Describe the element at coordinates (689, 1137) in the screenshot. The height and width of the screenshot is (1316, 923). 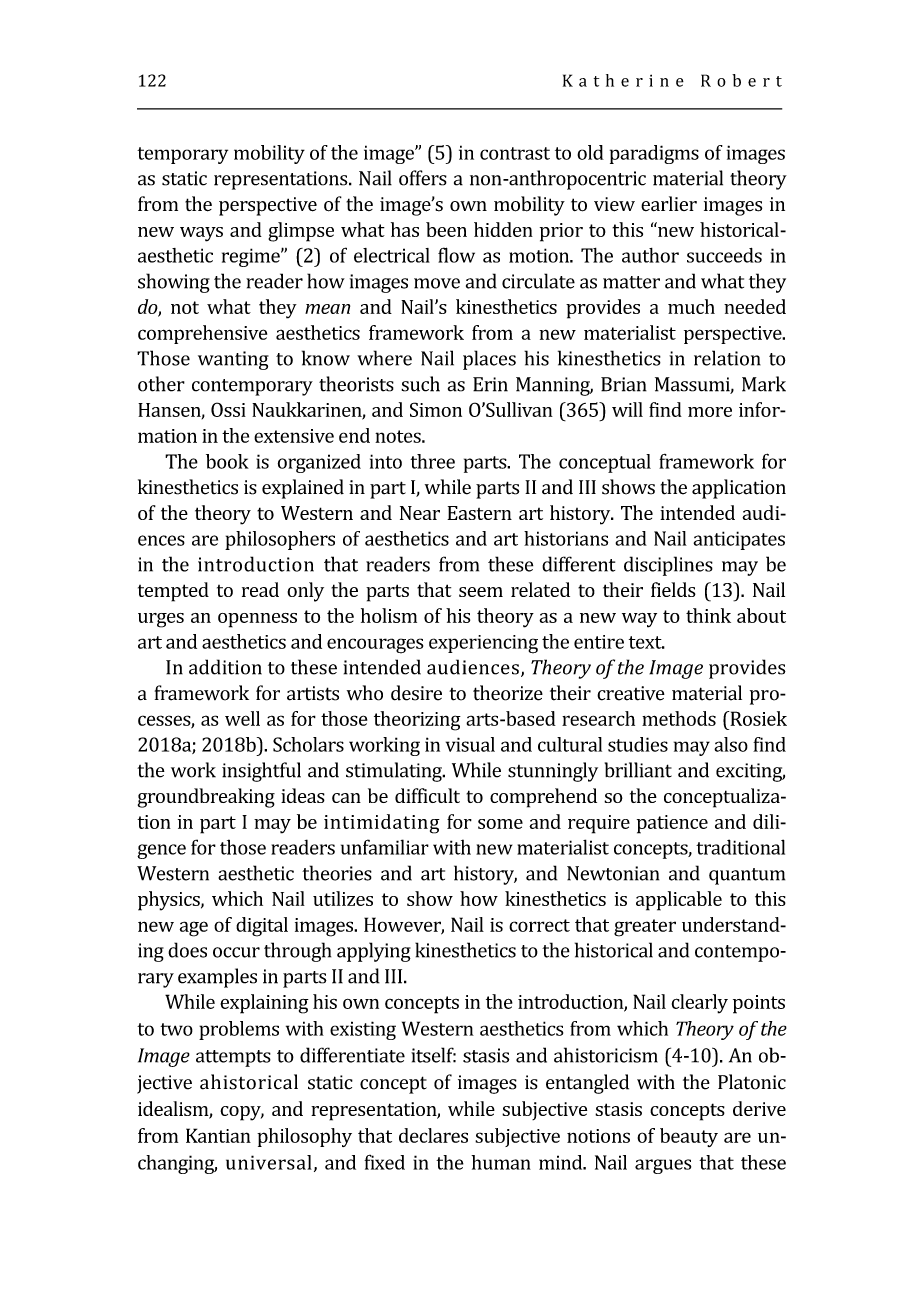
I see `beauty` at that location.
